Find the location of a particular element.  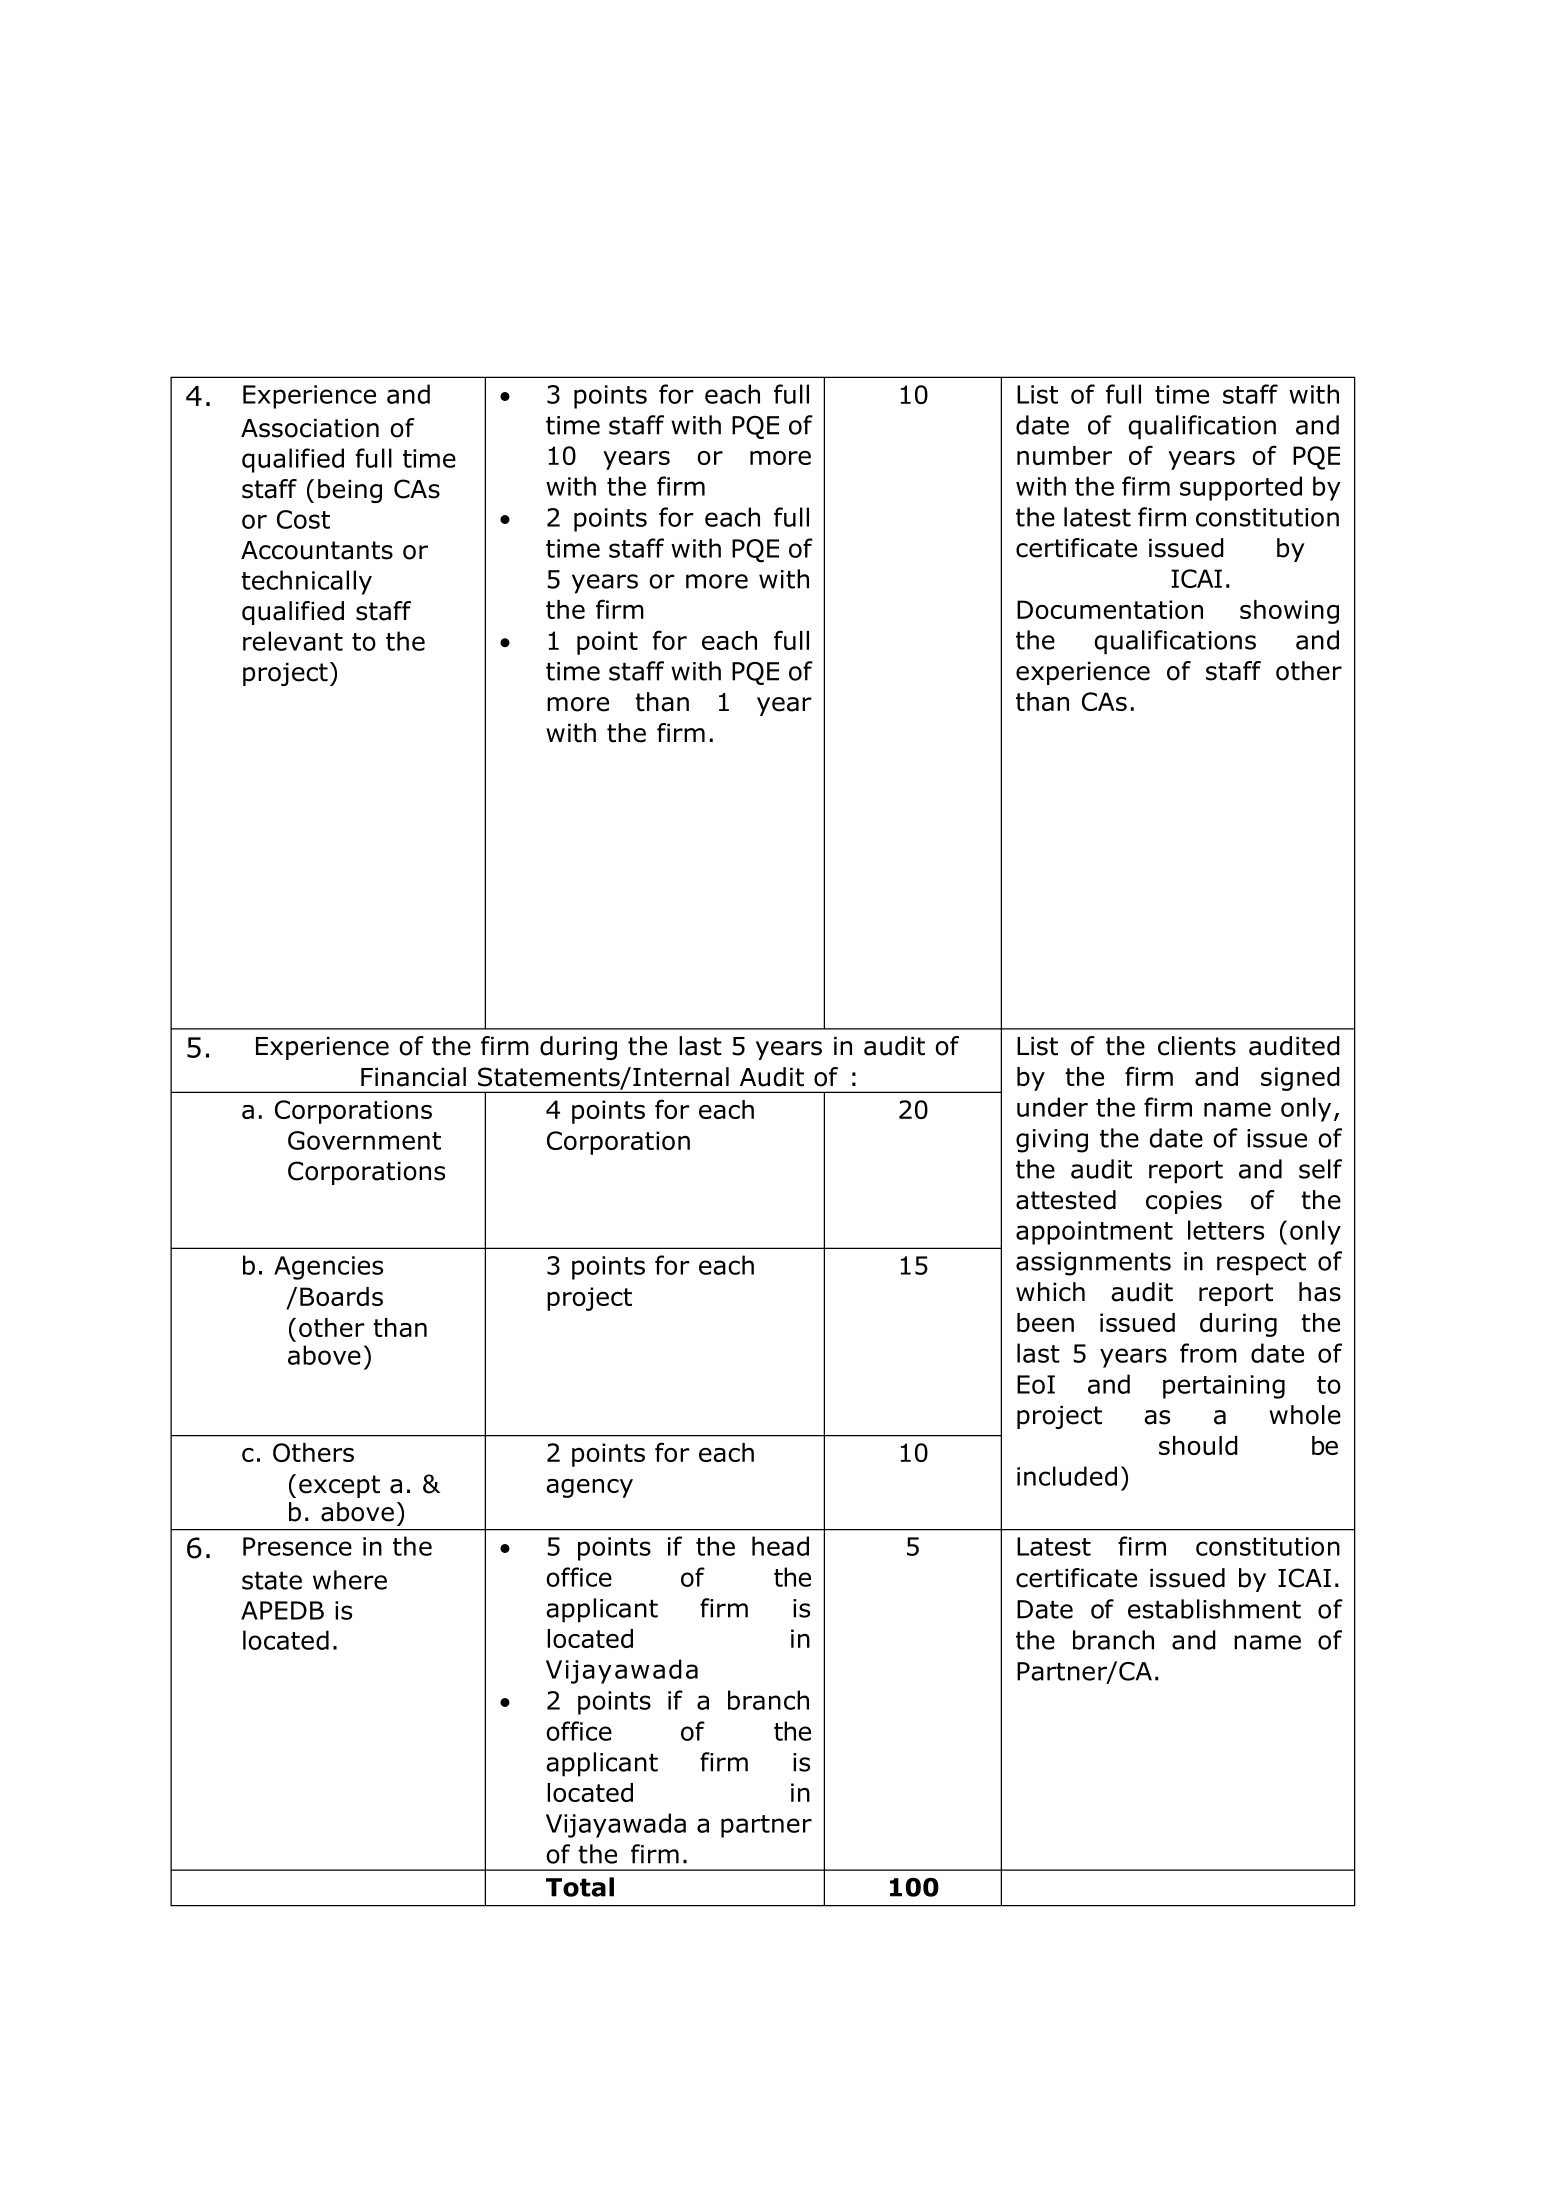

supported is located at coordinates (1241, 488).
